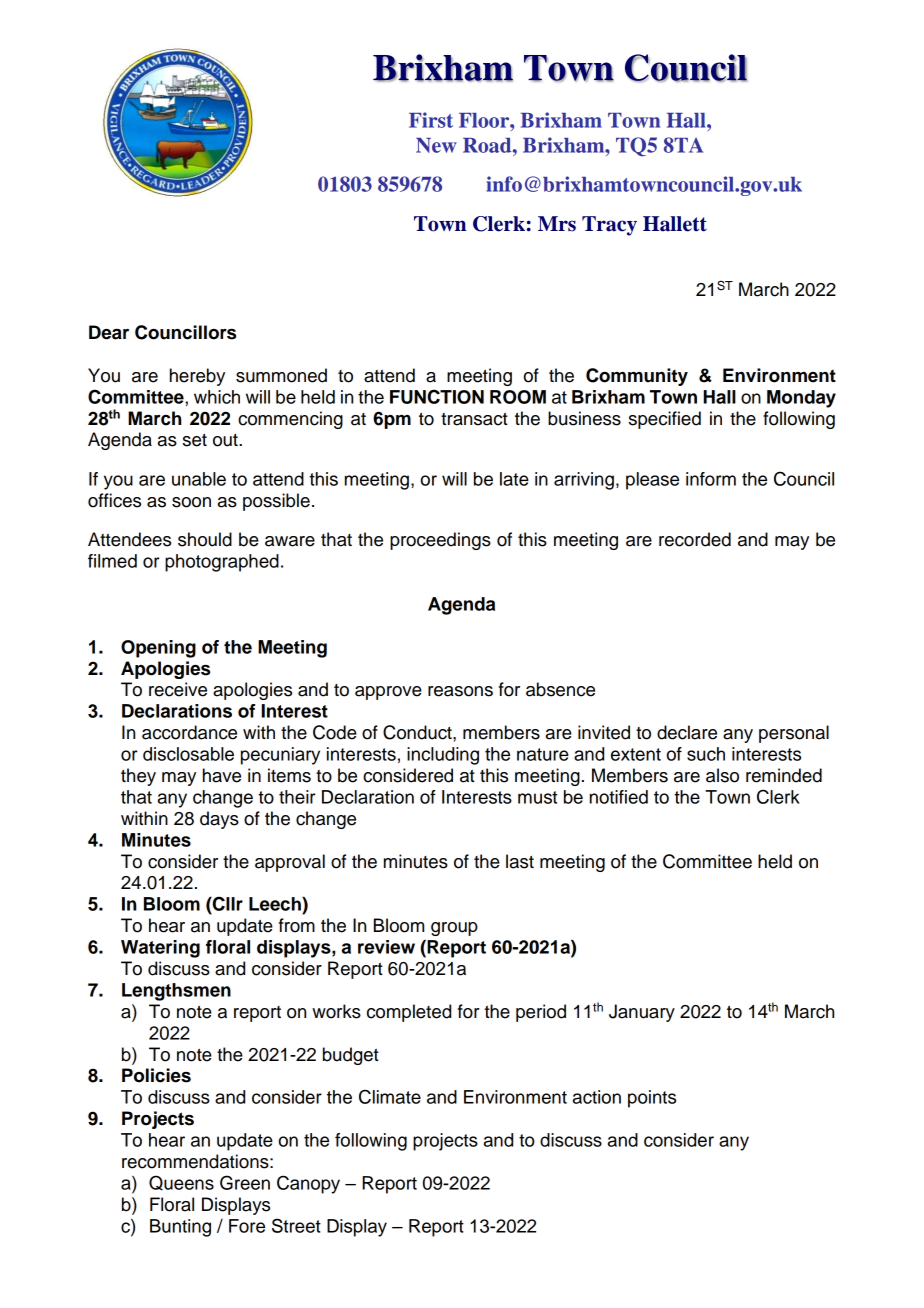 This screenshot has height=1308, width=924. Describe the element at coordinates (609, 226) in the screenshot. I see `Tracy` at that location.
